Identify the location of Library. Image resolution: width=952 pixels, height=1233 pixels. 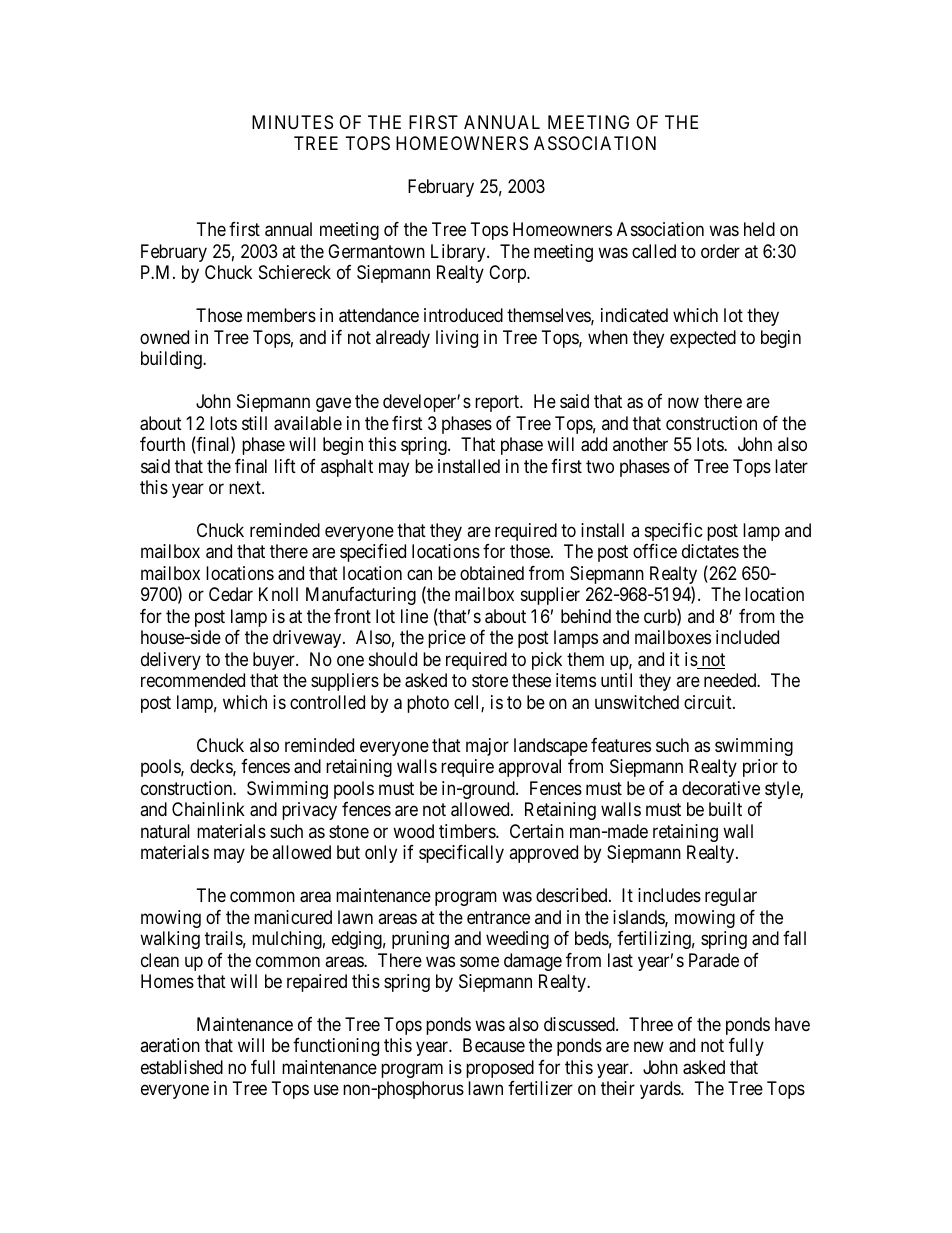
(459, 253).
